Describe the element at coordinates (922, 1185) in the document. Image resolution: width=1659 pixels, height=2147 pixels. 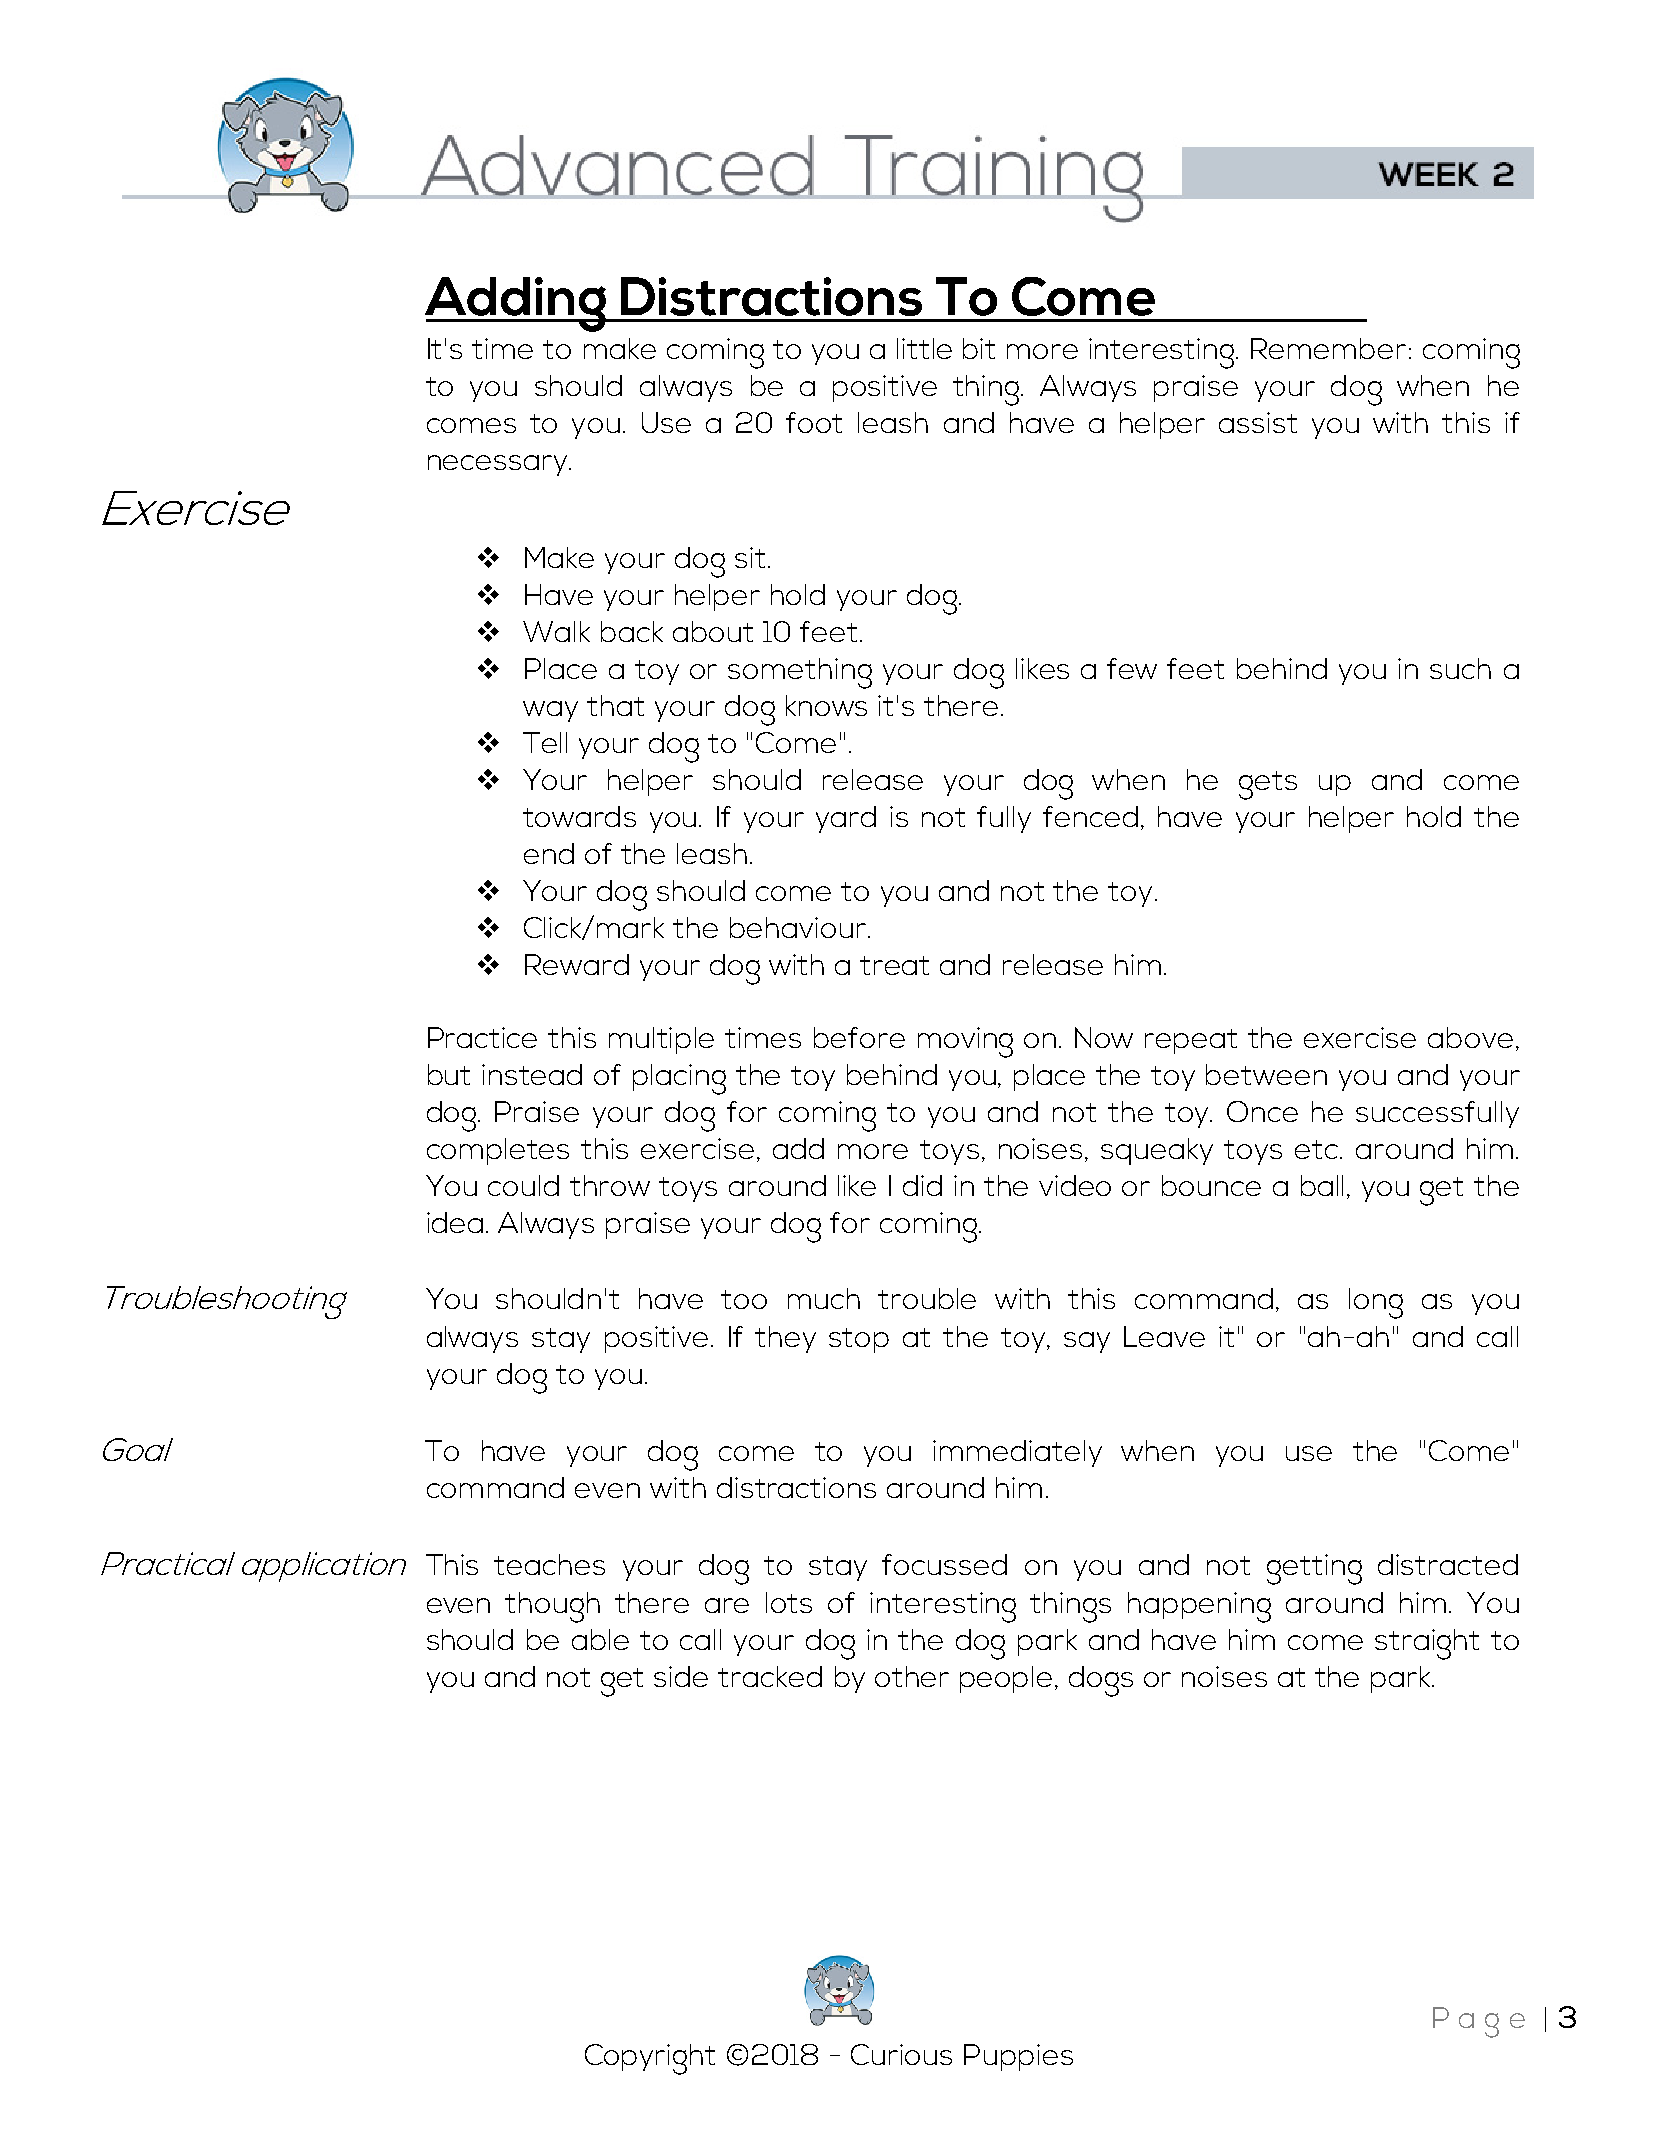
I see `did` at that location.
